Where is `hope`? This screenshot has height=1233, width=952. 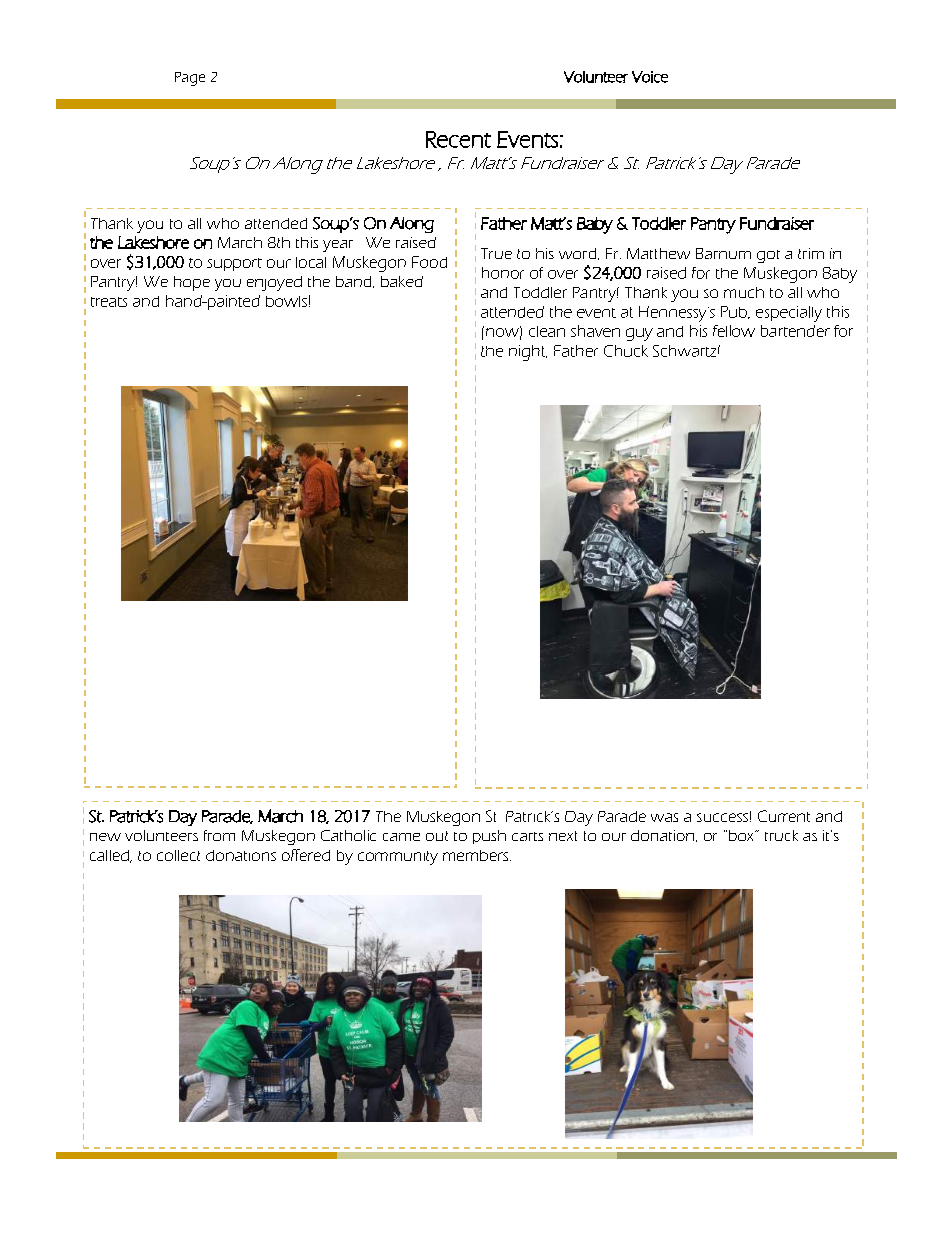 hope is located at coordinates (192, 283).
